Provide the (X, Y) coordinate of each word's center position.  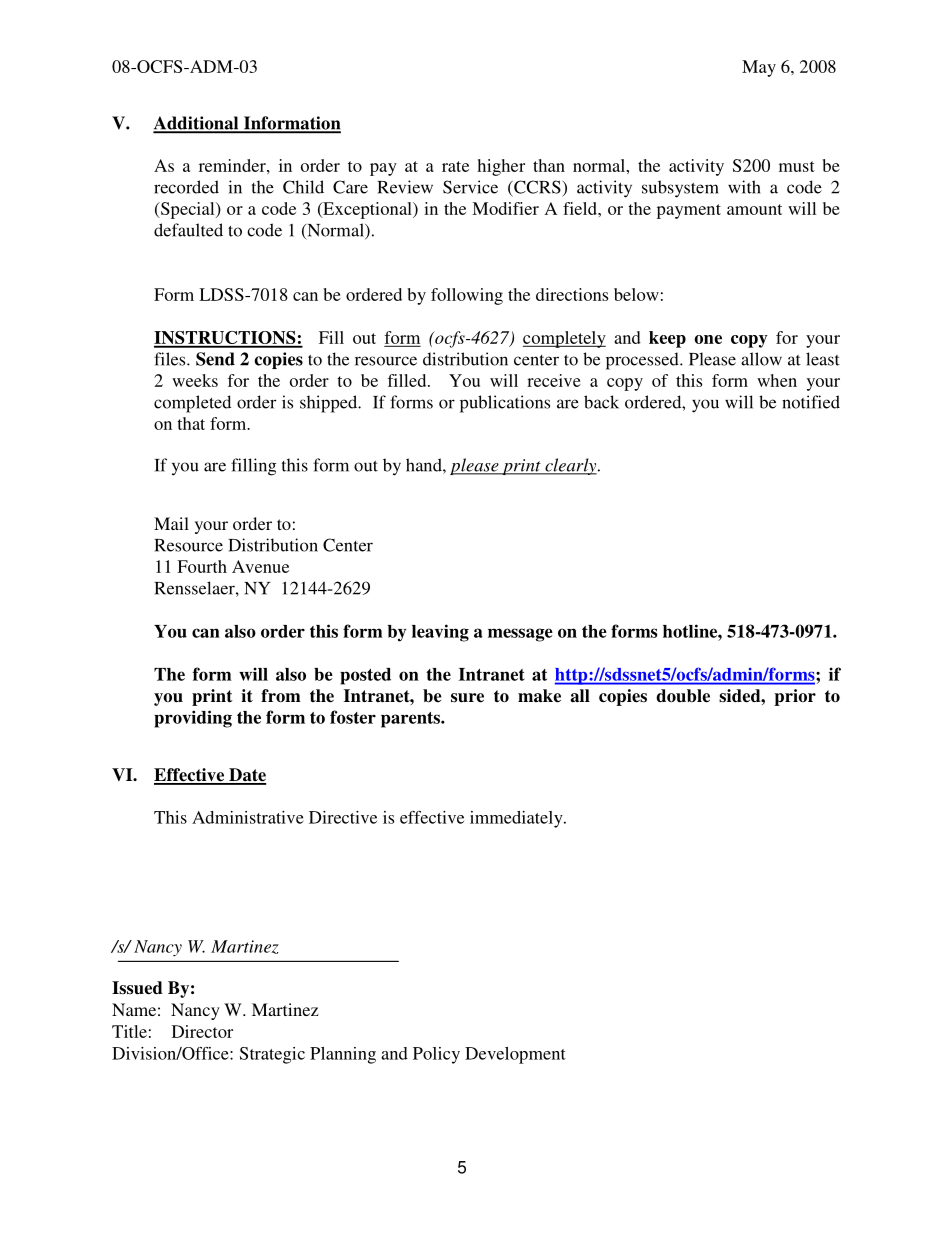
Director (202, 1031)
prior (795, 697)
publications (505, 404)
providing (193, 719)
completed (192, 404)
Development (515, 1055)
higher (501, 167)
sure (467, 698)
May (759, 68)
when (777, 380)
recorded (186, 187)
